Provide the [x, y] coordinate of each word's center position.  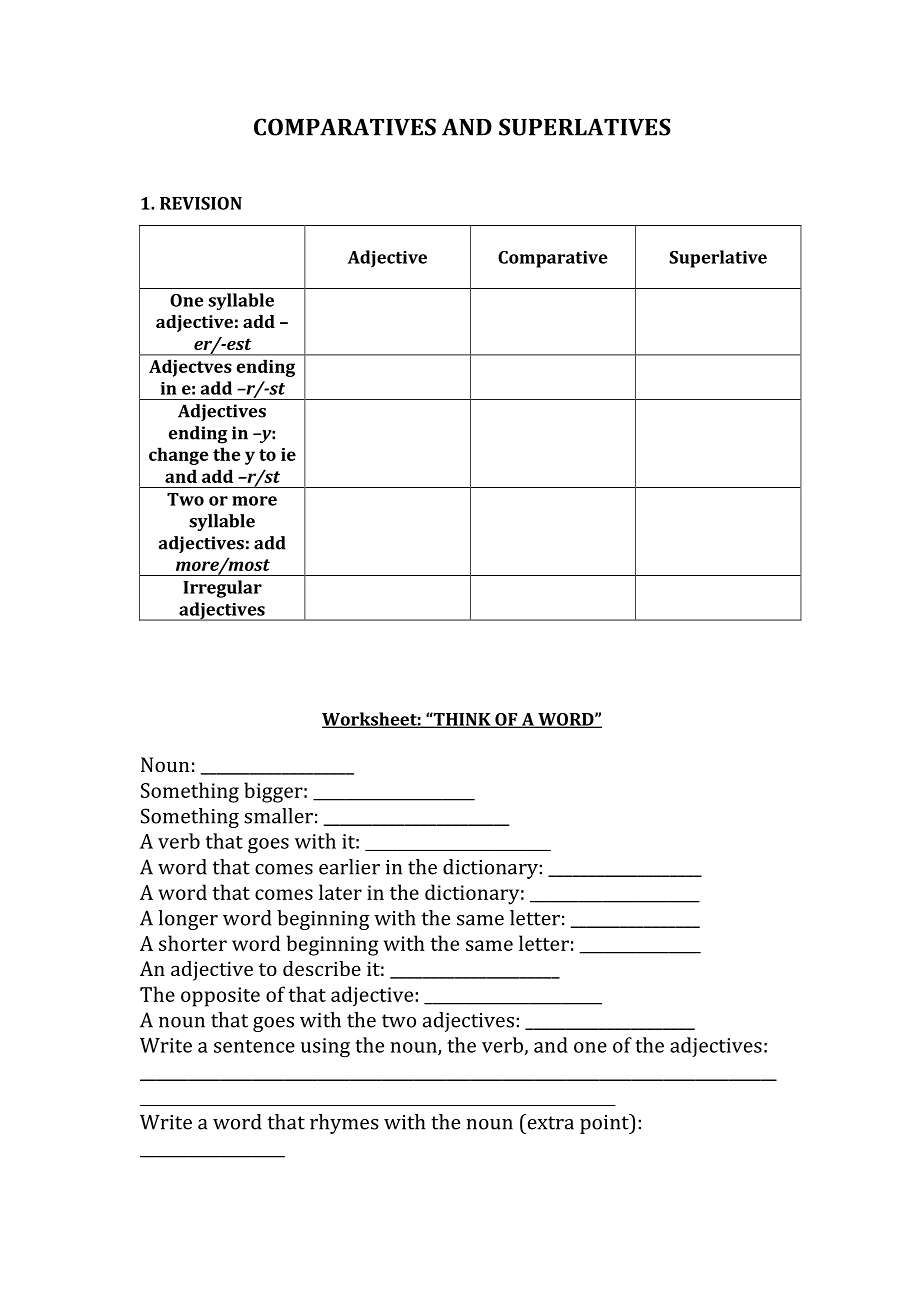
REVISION [201, 203]
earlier [349, 867]
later [340, 892]
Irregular [222, 589]
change [179, 456]
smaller [278, 816]
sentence [254, 1046]
